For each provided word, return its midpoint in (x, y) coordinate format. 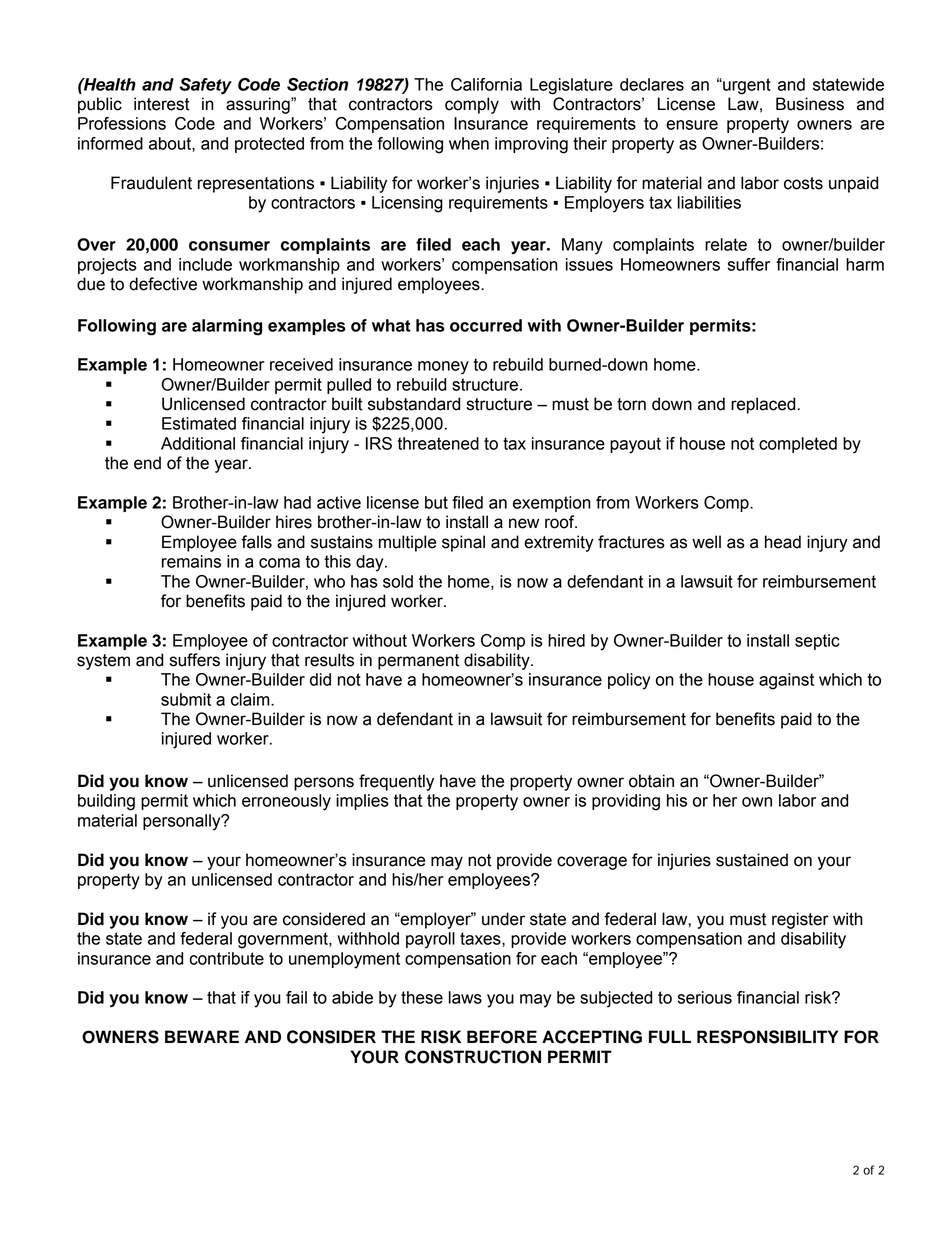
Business (810, 104)
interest (162, 104)
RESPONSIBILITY (767, 1037)
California (486, 84)
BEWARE (202, 1036)
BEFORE (502, 1037)
